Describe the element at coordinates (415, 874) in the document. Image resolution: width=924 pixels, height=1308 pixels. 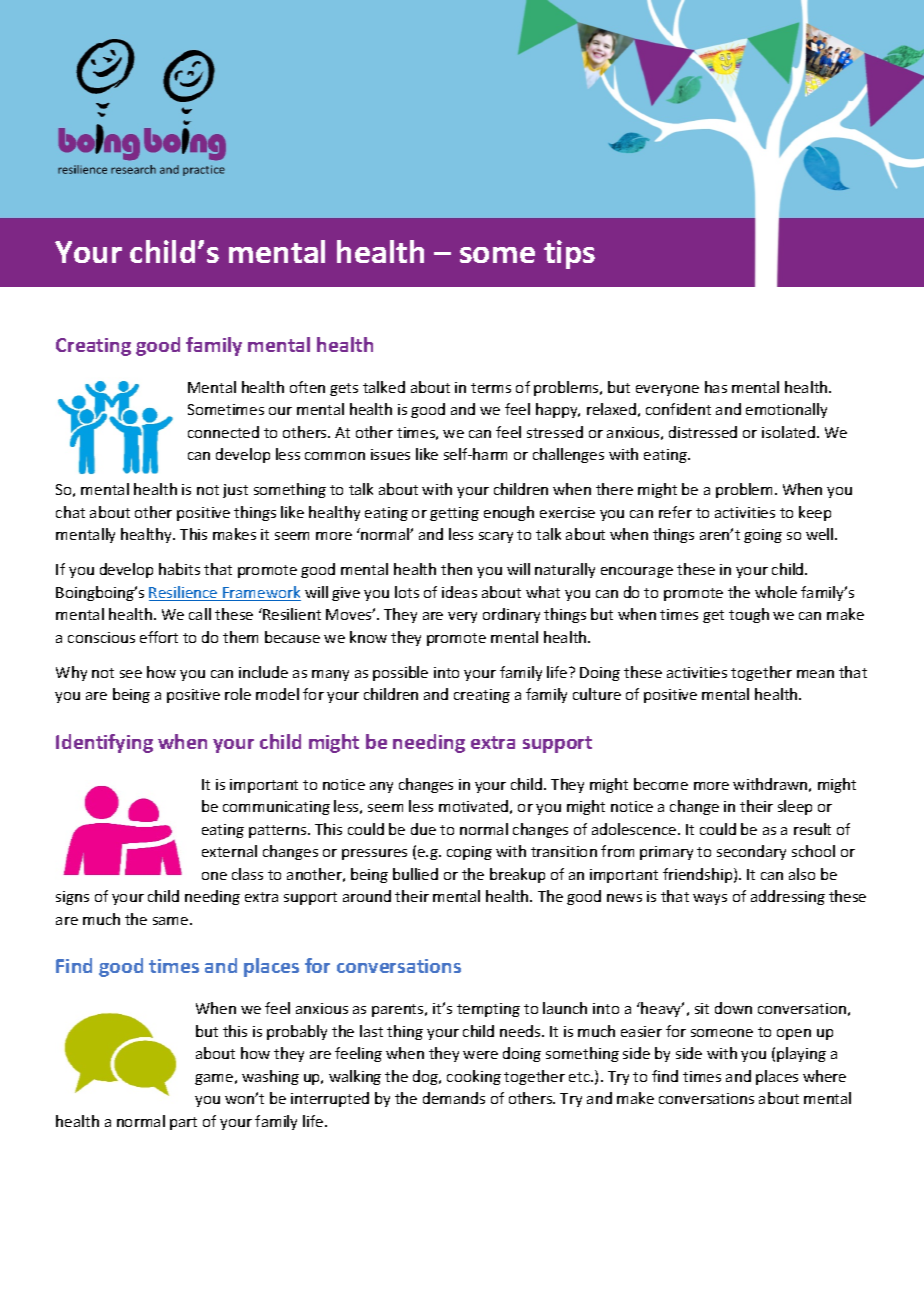
I see `bullied` at that location.
